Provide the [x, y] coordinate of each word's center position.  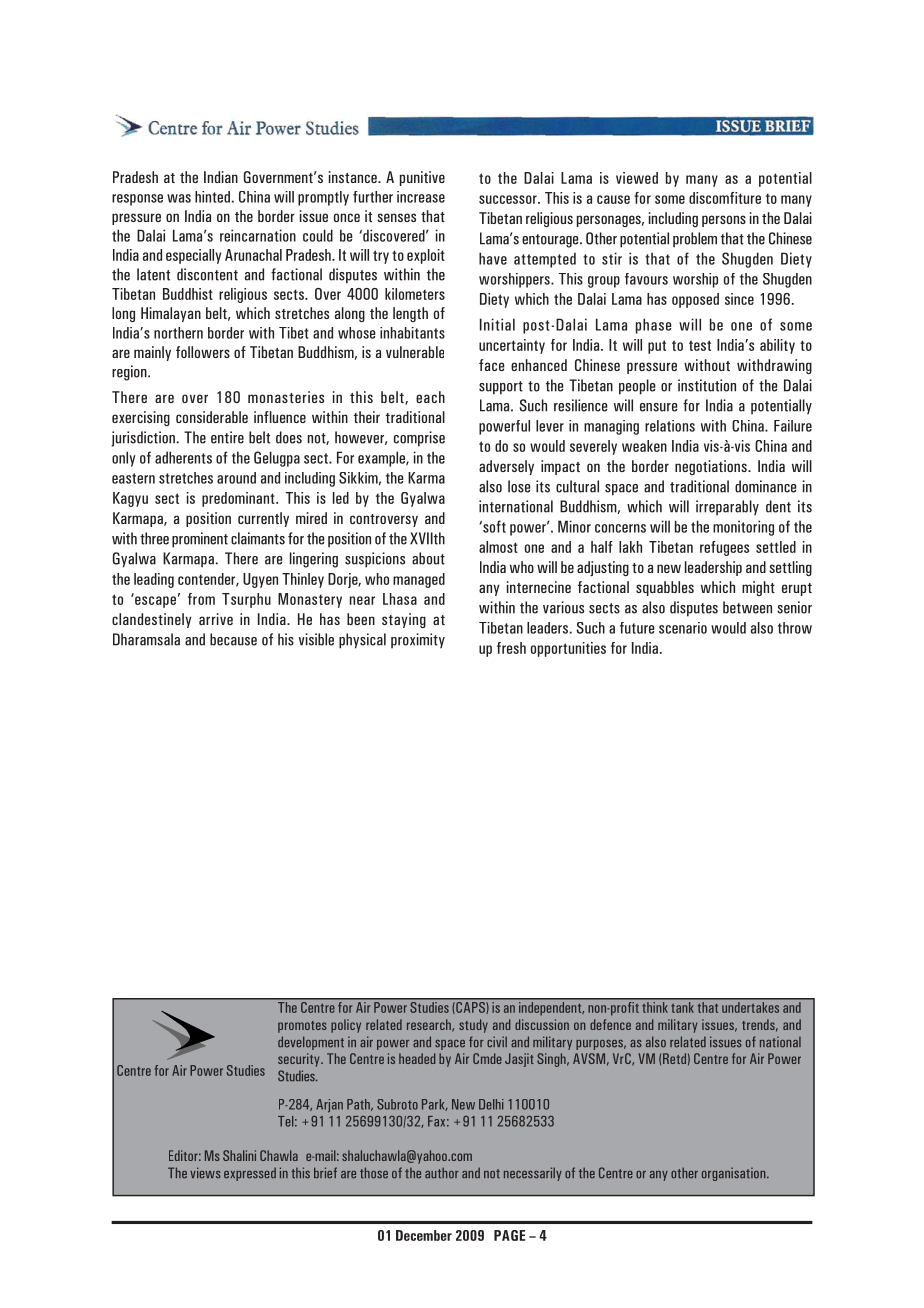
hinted [212, 197]
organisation [735, 1174]
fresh [511, 648]
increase [421, 197]
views [205, 1173]
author [442, 1173]
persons [724, 221]
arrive [216, 619]
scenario [683, 628]
